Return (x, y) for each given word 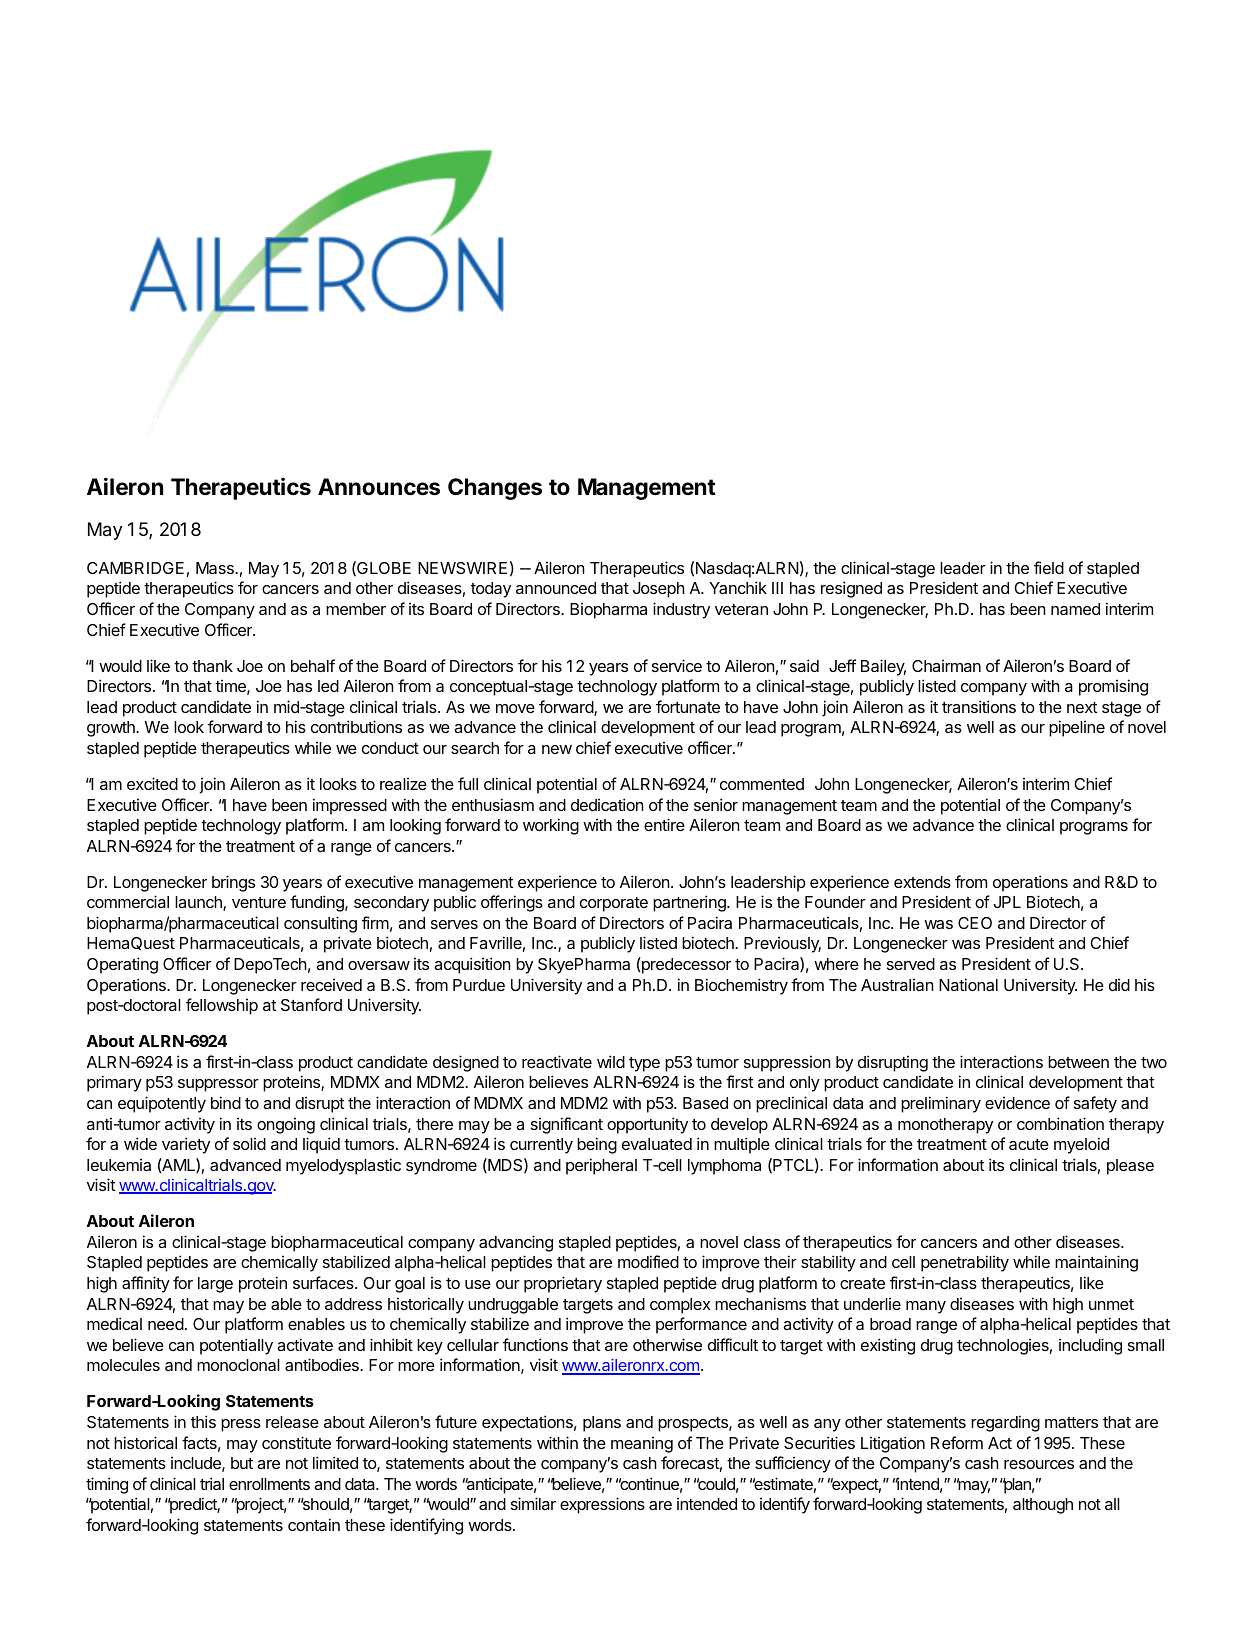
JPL (1007, 902)
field (1049, 567)
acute (1029, 1144)
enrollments (269, 1484)
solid (249, 1144)
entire (664, 824)
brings (233, 883)
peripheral (601, 1166)
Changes (495, 489)
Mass (216, 568)
